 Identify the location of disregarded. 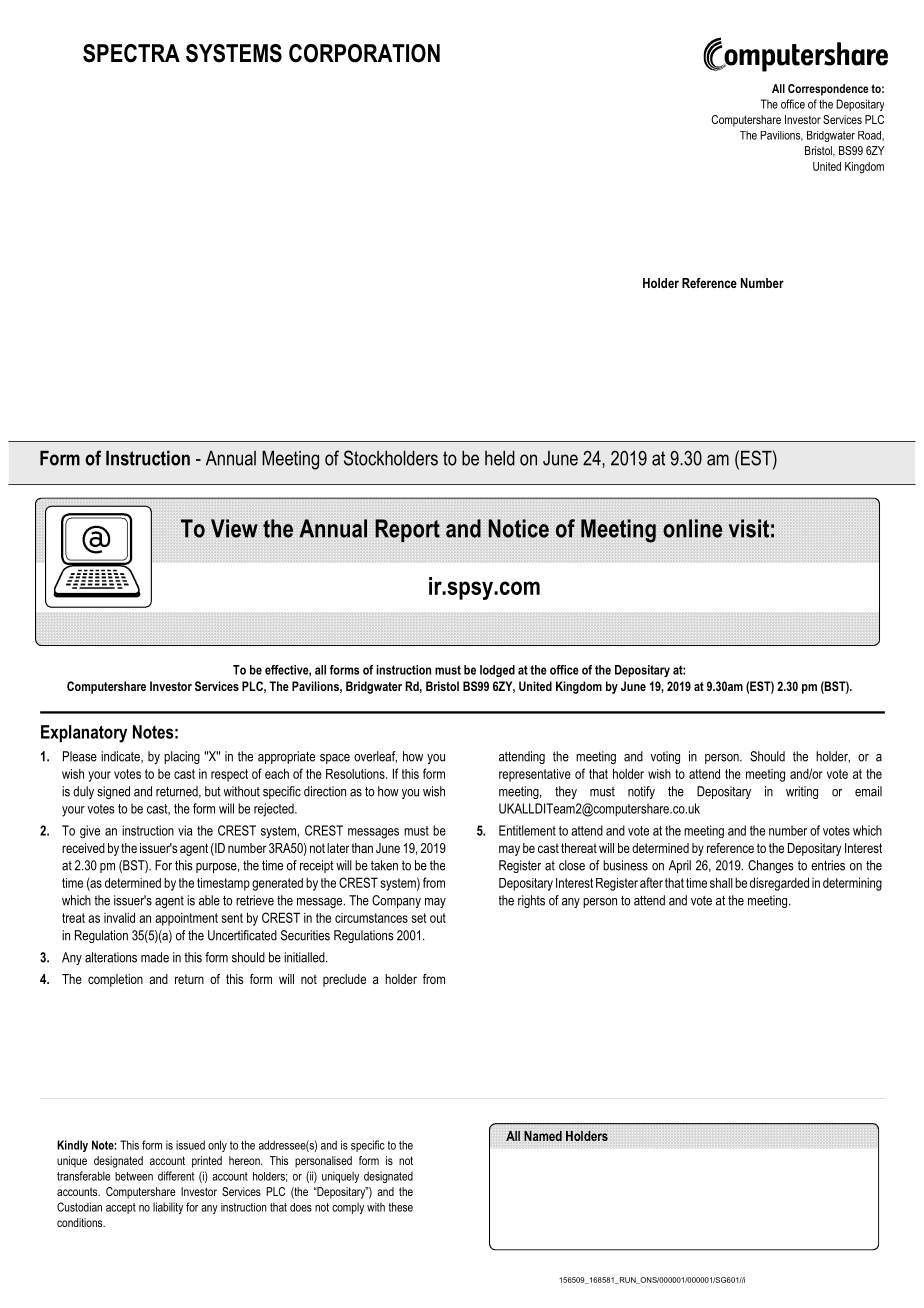
(779, 884).
